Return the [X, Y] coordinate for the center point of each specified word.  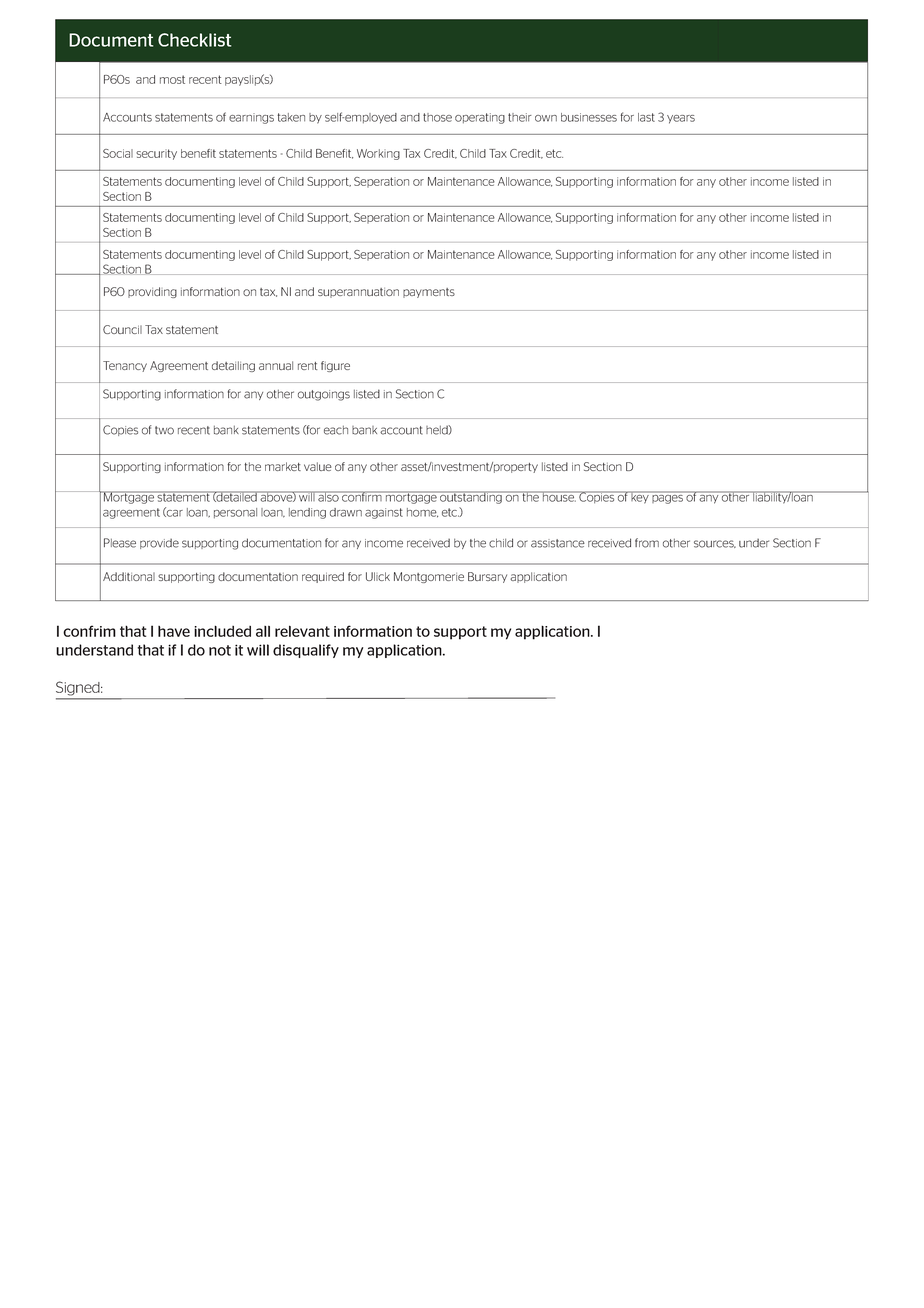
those [437, 117]
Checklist [194, 40]
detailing [233, 366]
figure [335, 366]
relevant [302, 631]
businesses [589, 117]
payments [429, 293]
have [174, 631]
